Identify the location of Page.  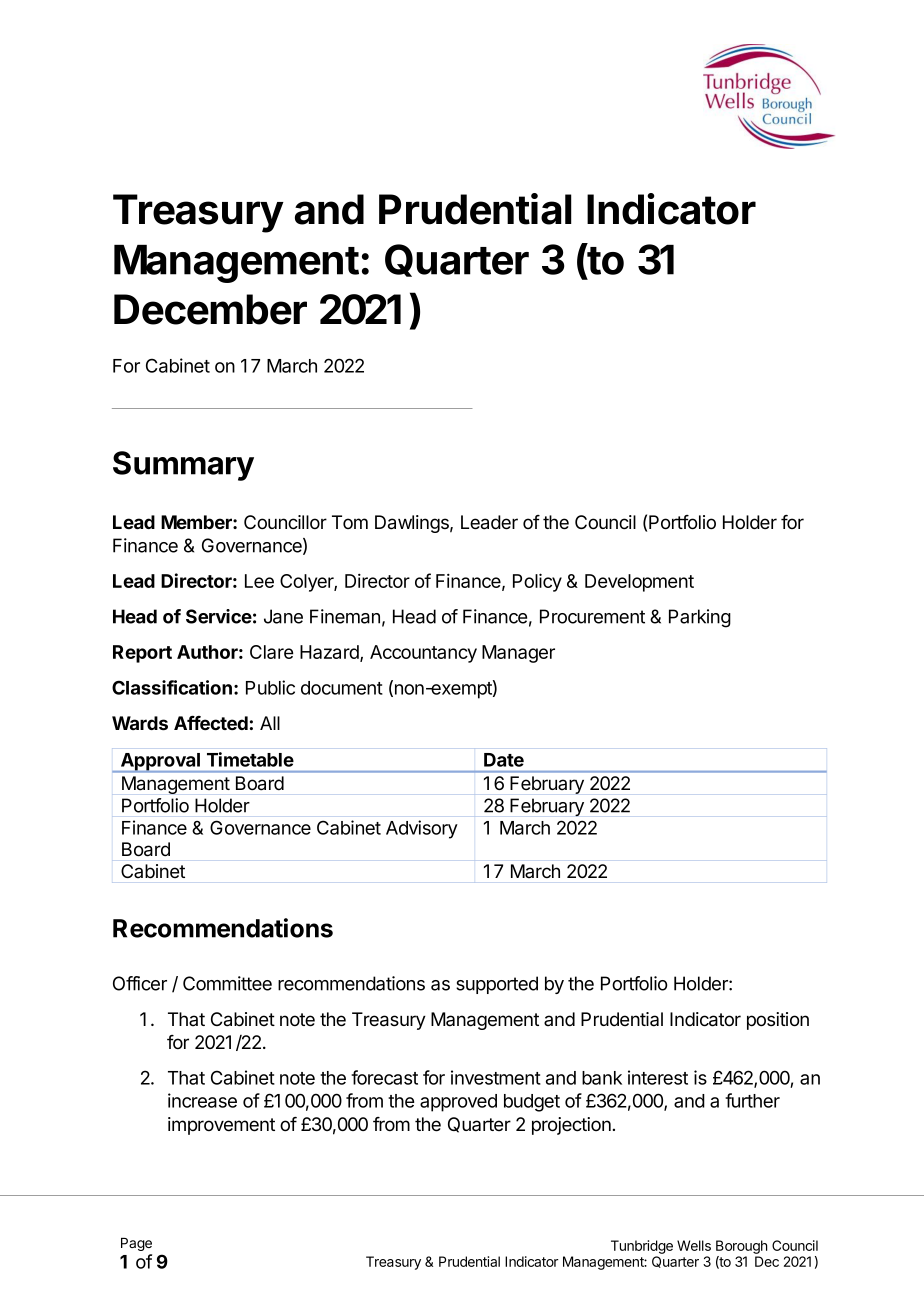
(136, 1244).
